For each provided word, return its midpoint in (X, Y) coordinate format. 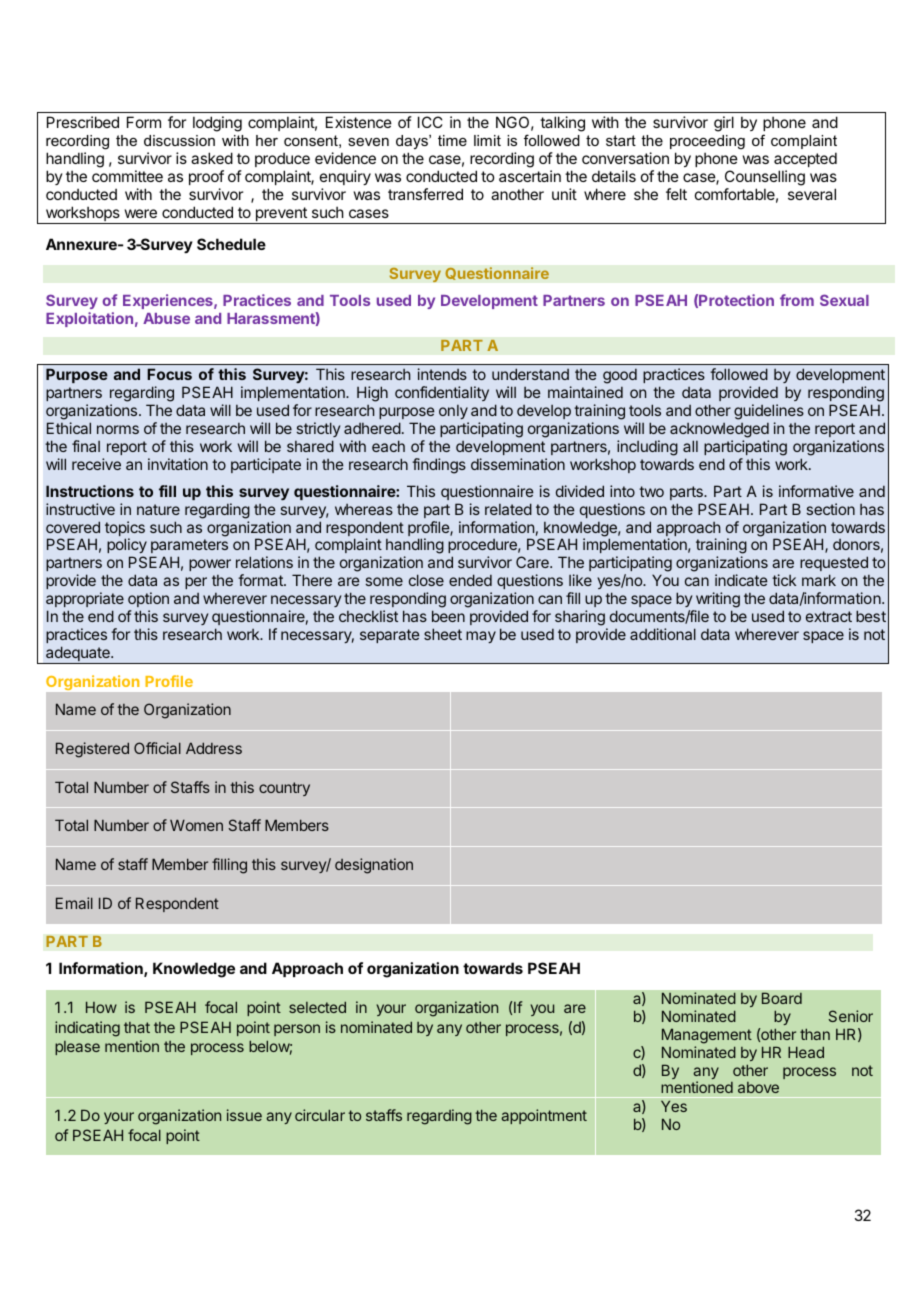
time (452, 140)
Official (157, 748)
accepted (805, 159)
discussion (179, 140)
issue (244, 1115)
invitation (178, 464)
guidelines (769, 412)
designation (374, 866)
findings (439, 466)
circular (320, 1115)
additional (663, 634)
